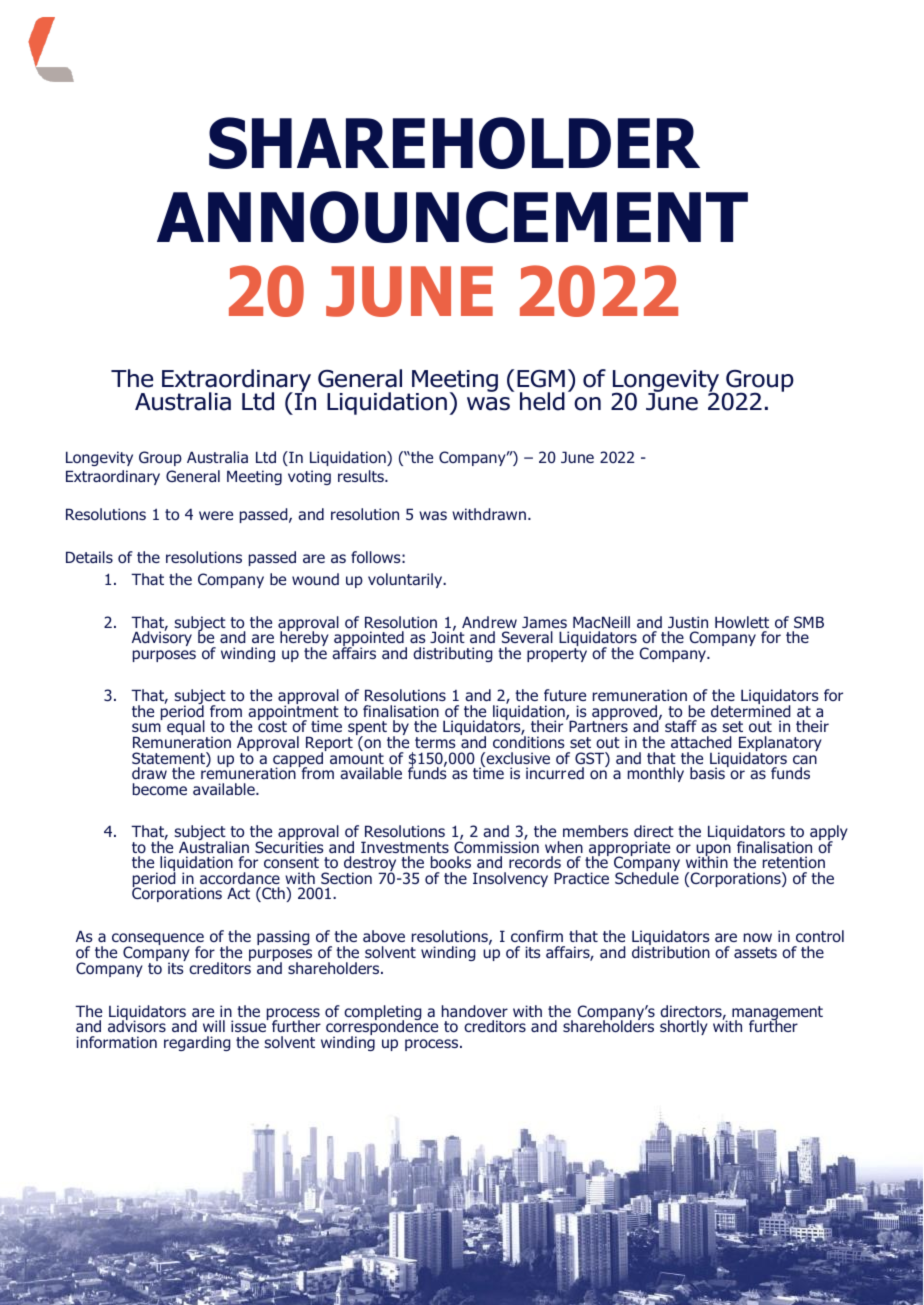 The height and width of the page is (1305, 924). What do you see at coordinates (240, 878) in the page?
I see `accordance` at bounding box center [240, 878].
